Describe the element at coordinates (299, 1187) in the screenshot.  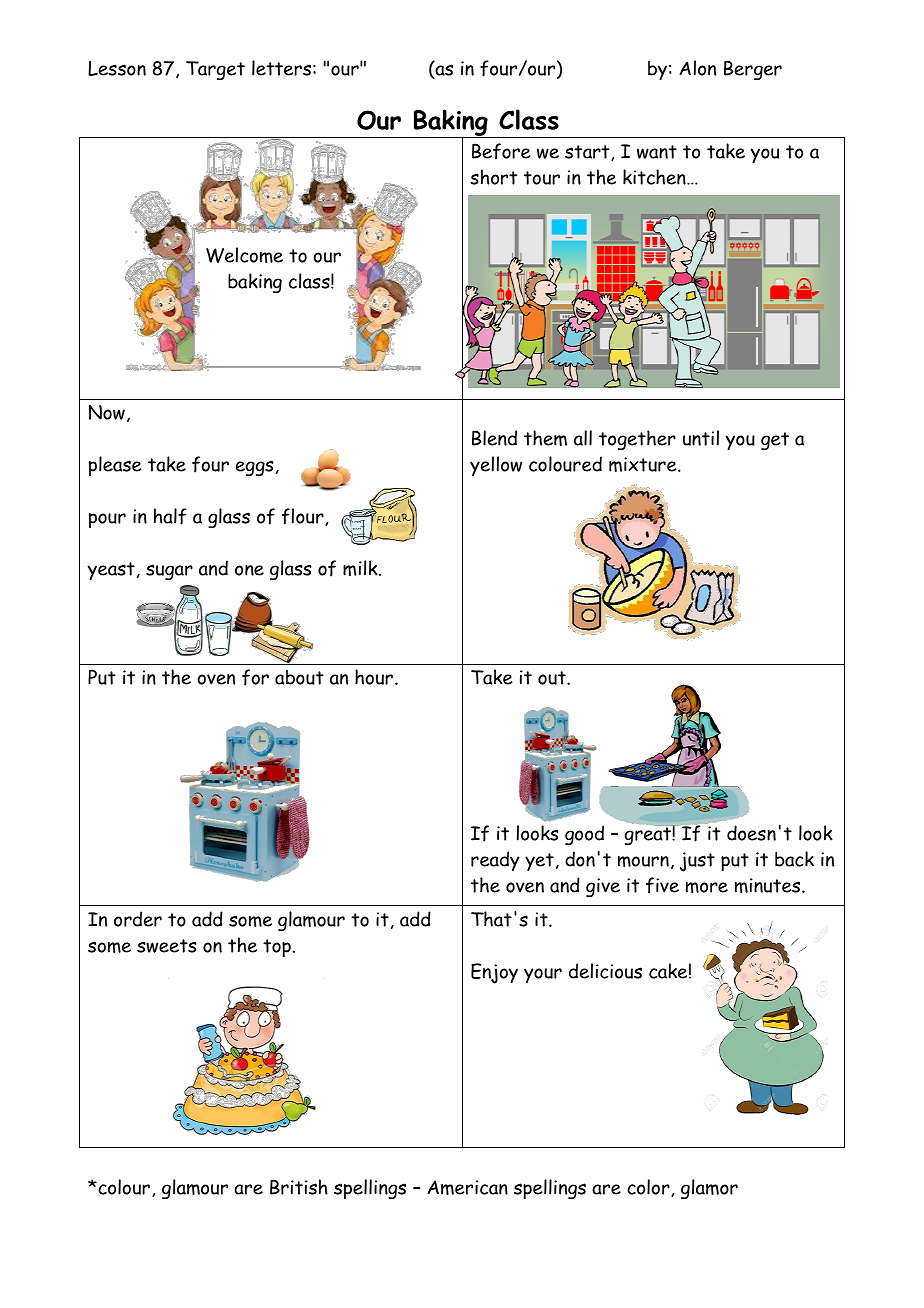
I see `British` at that location.
